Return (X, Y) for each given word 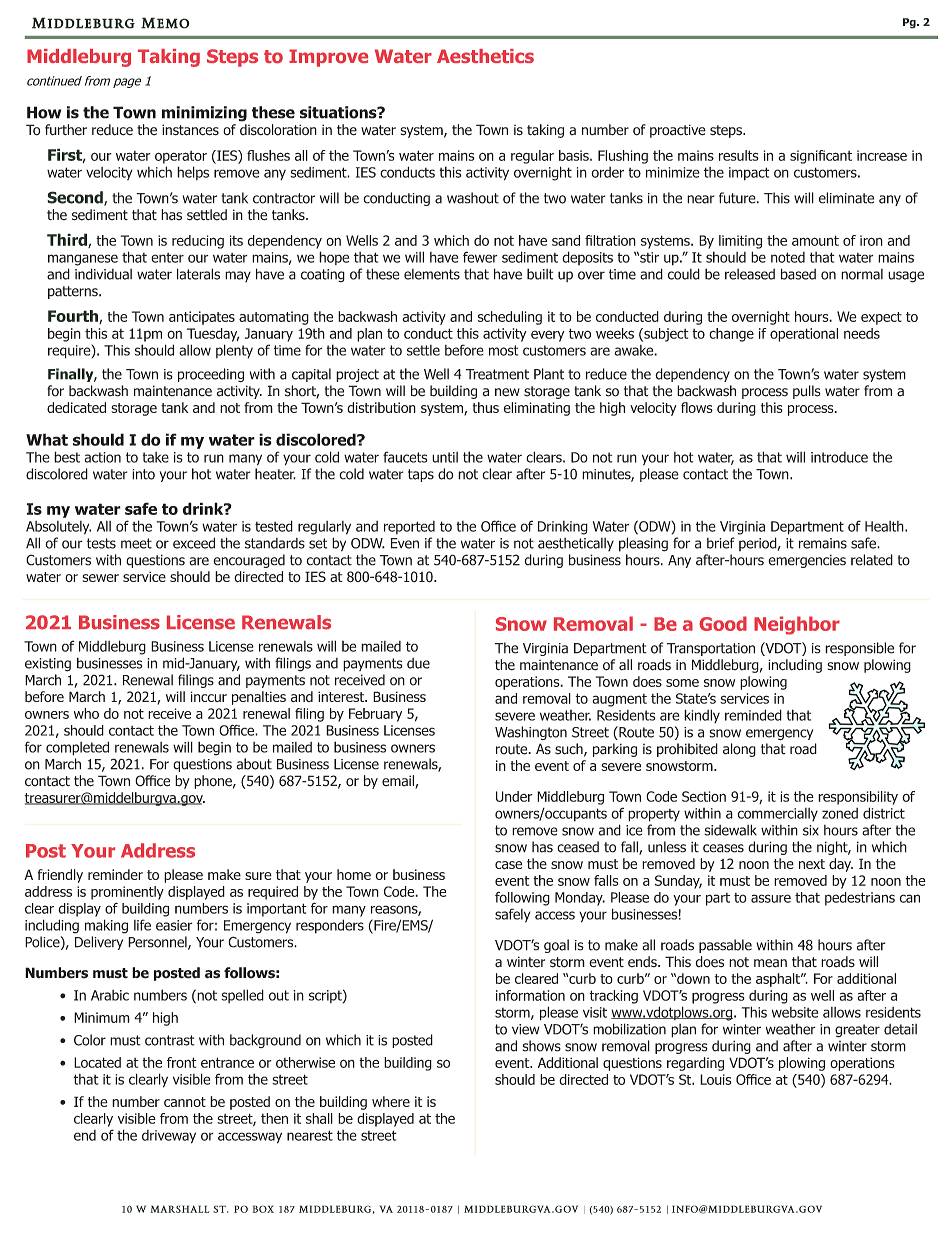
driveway (169, 1137)
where (391, 1101)
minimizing (204, 114)
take (156, 457)
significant (821, 157)
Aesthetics (485, 56)
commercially (777, 814)
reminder (115, 874)
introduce (839, 457)
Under (514, 796)
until (445, 457)
